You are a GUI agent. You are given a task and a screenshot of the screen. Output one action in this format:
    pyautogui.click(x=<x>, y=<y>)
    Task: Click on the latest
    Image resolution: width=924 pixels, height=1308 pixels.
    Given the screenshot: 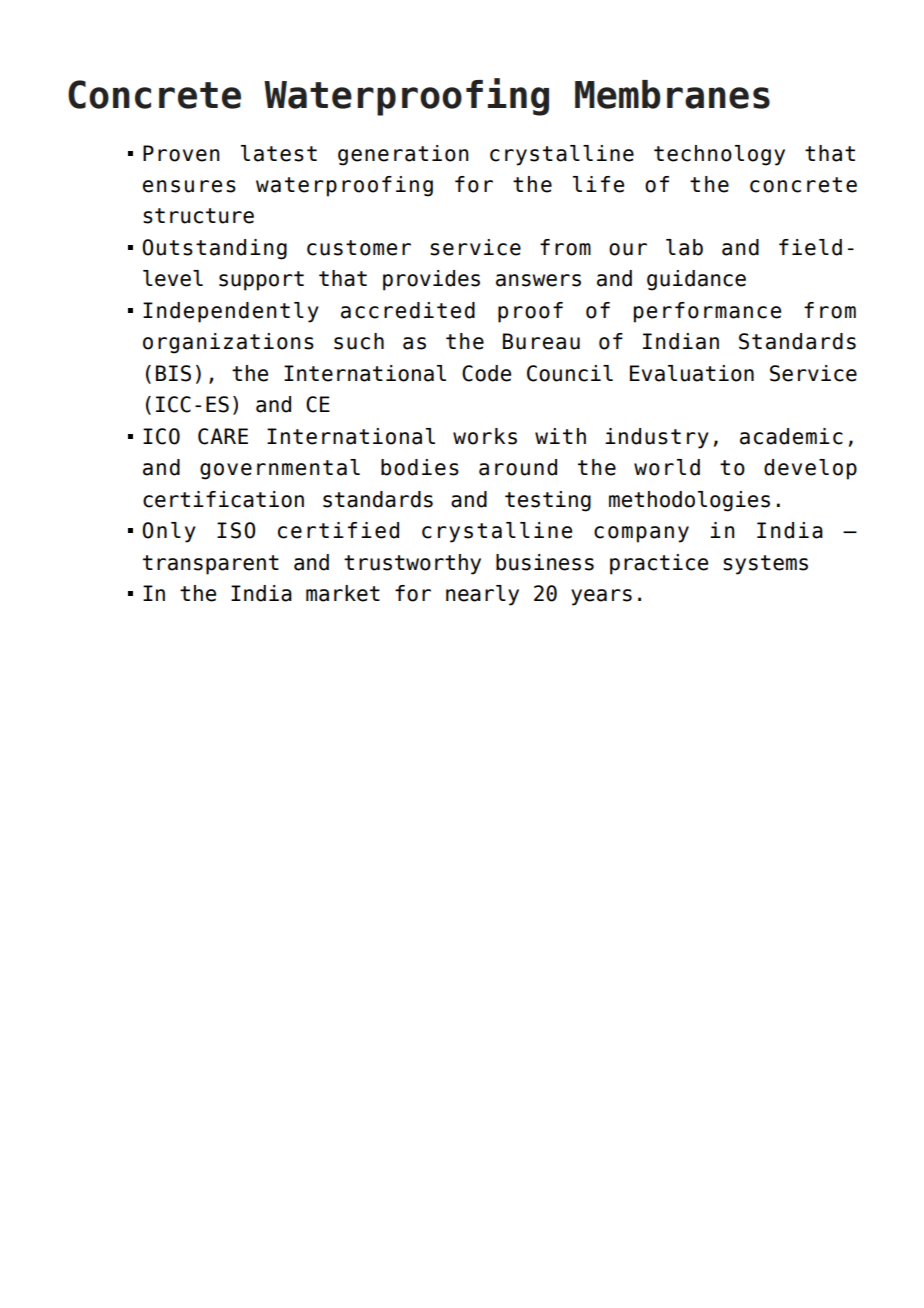 What is the action you would take?
    pyautogui.click(x=279, y=153)
